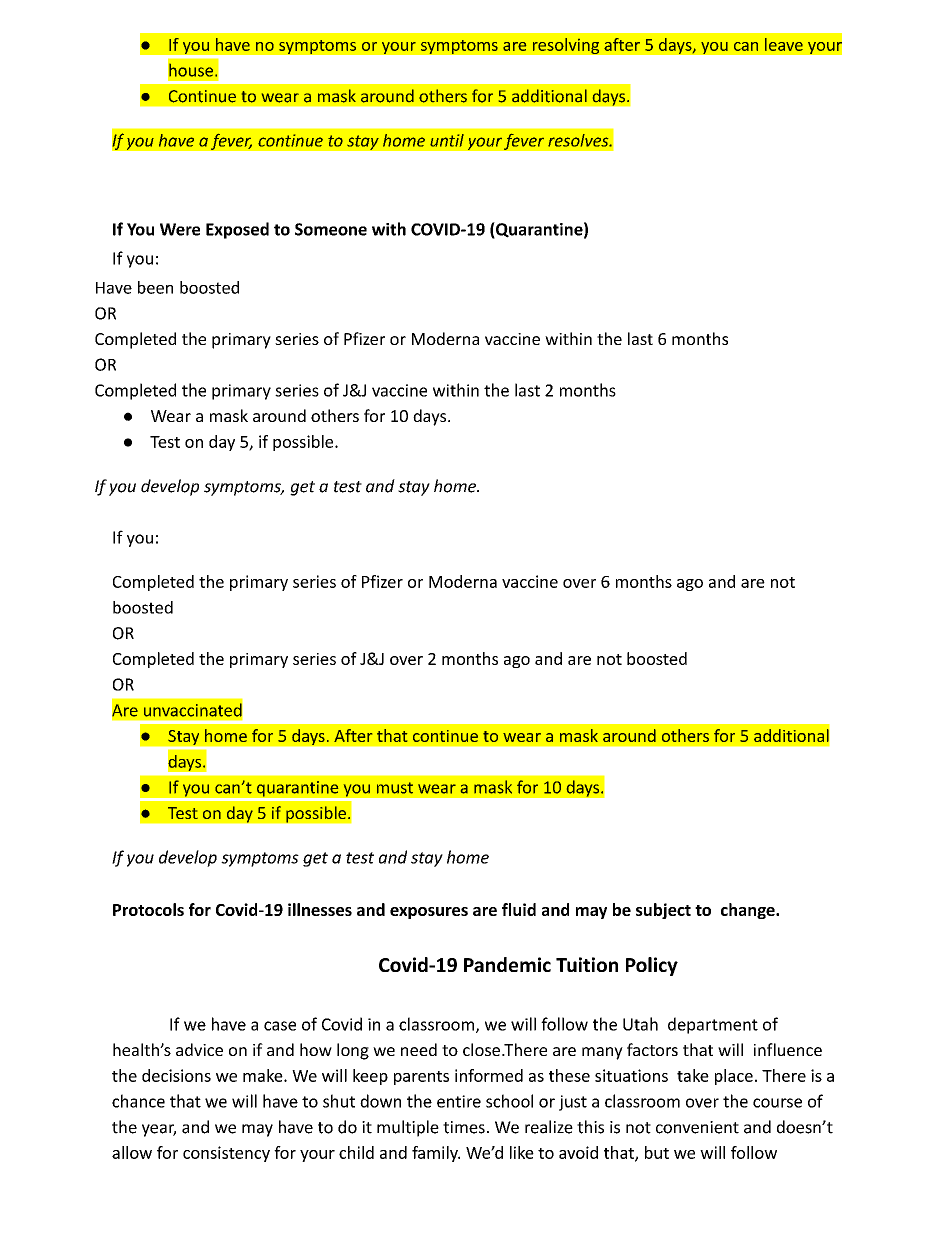 This screenshot has width=952, height=1233. Describe the element at coordinates (226, 1154) in the screenshot. I see `consistency` at that location.
